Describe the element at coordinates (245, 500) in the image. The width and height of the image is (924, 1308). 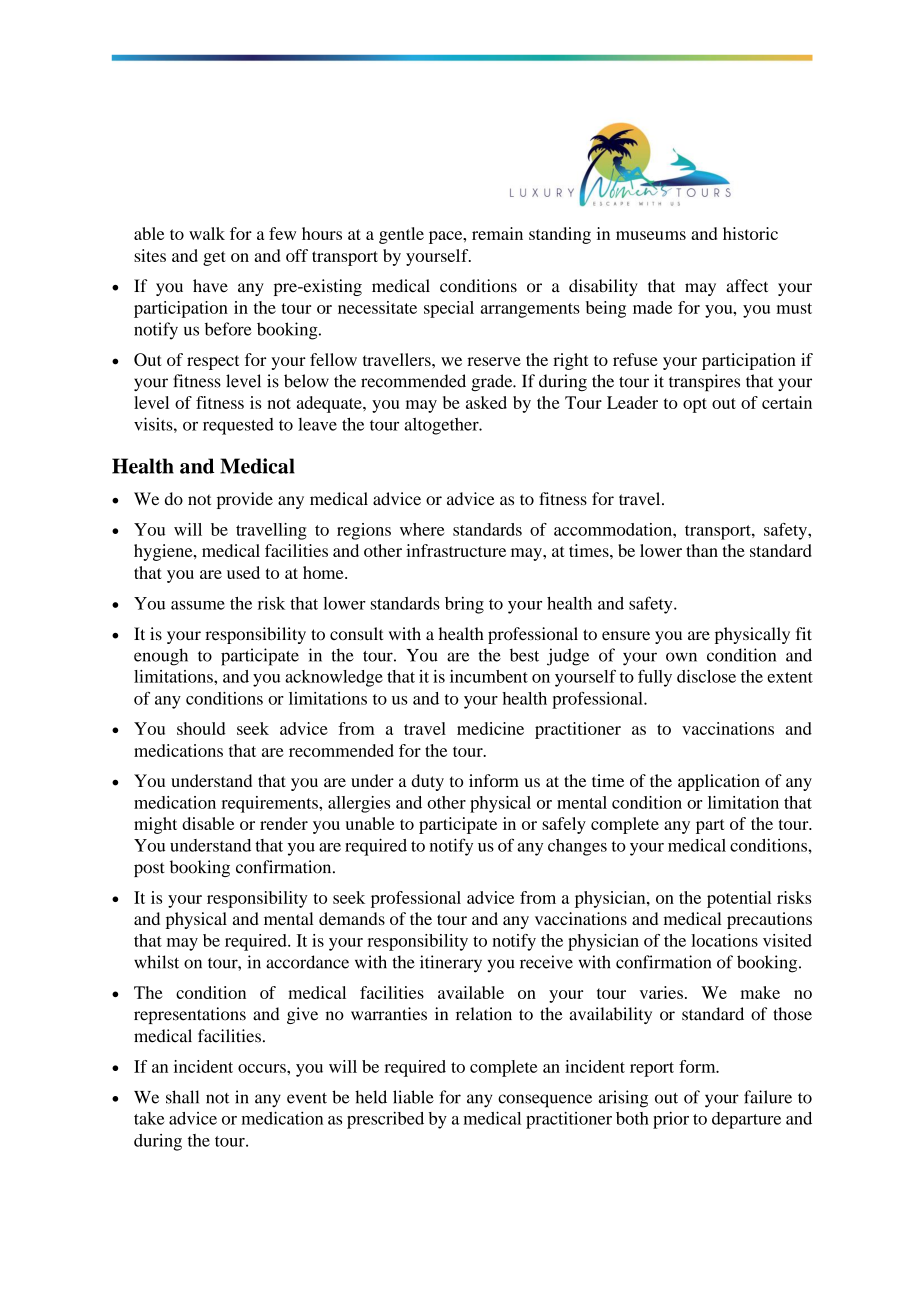
I see `provide` at that location.
